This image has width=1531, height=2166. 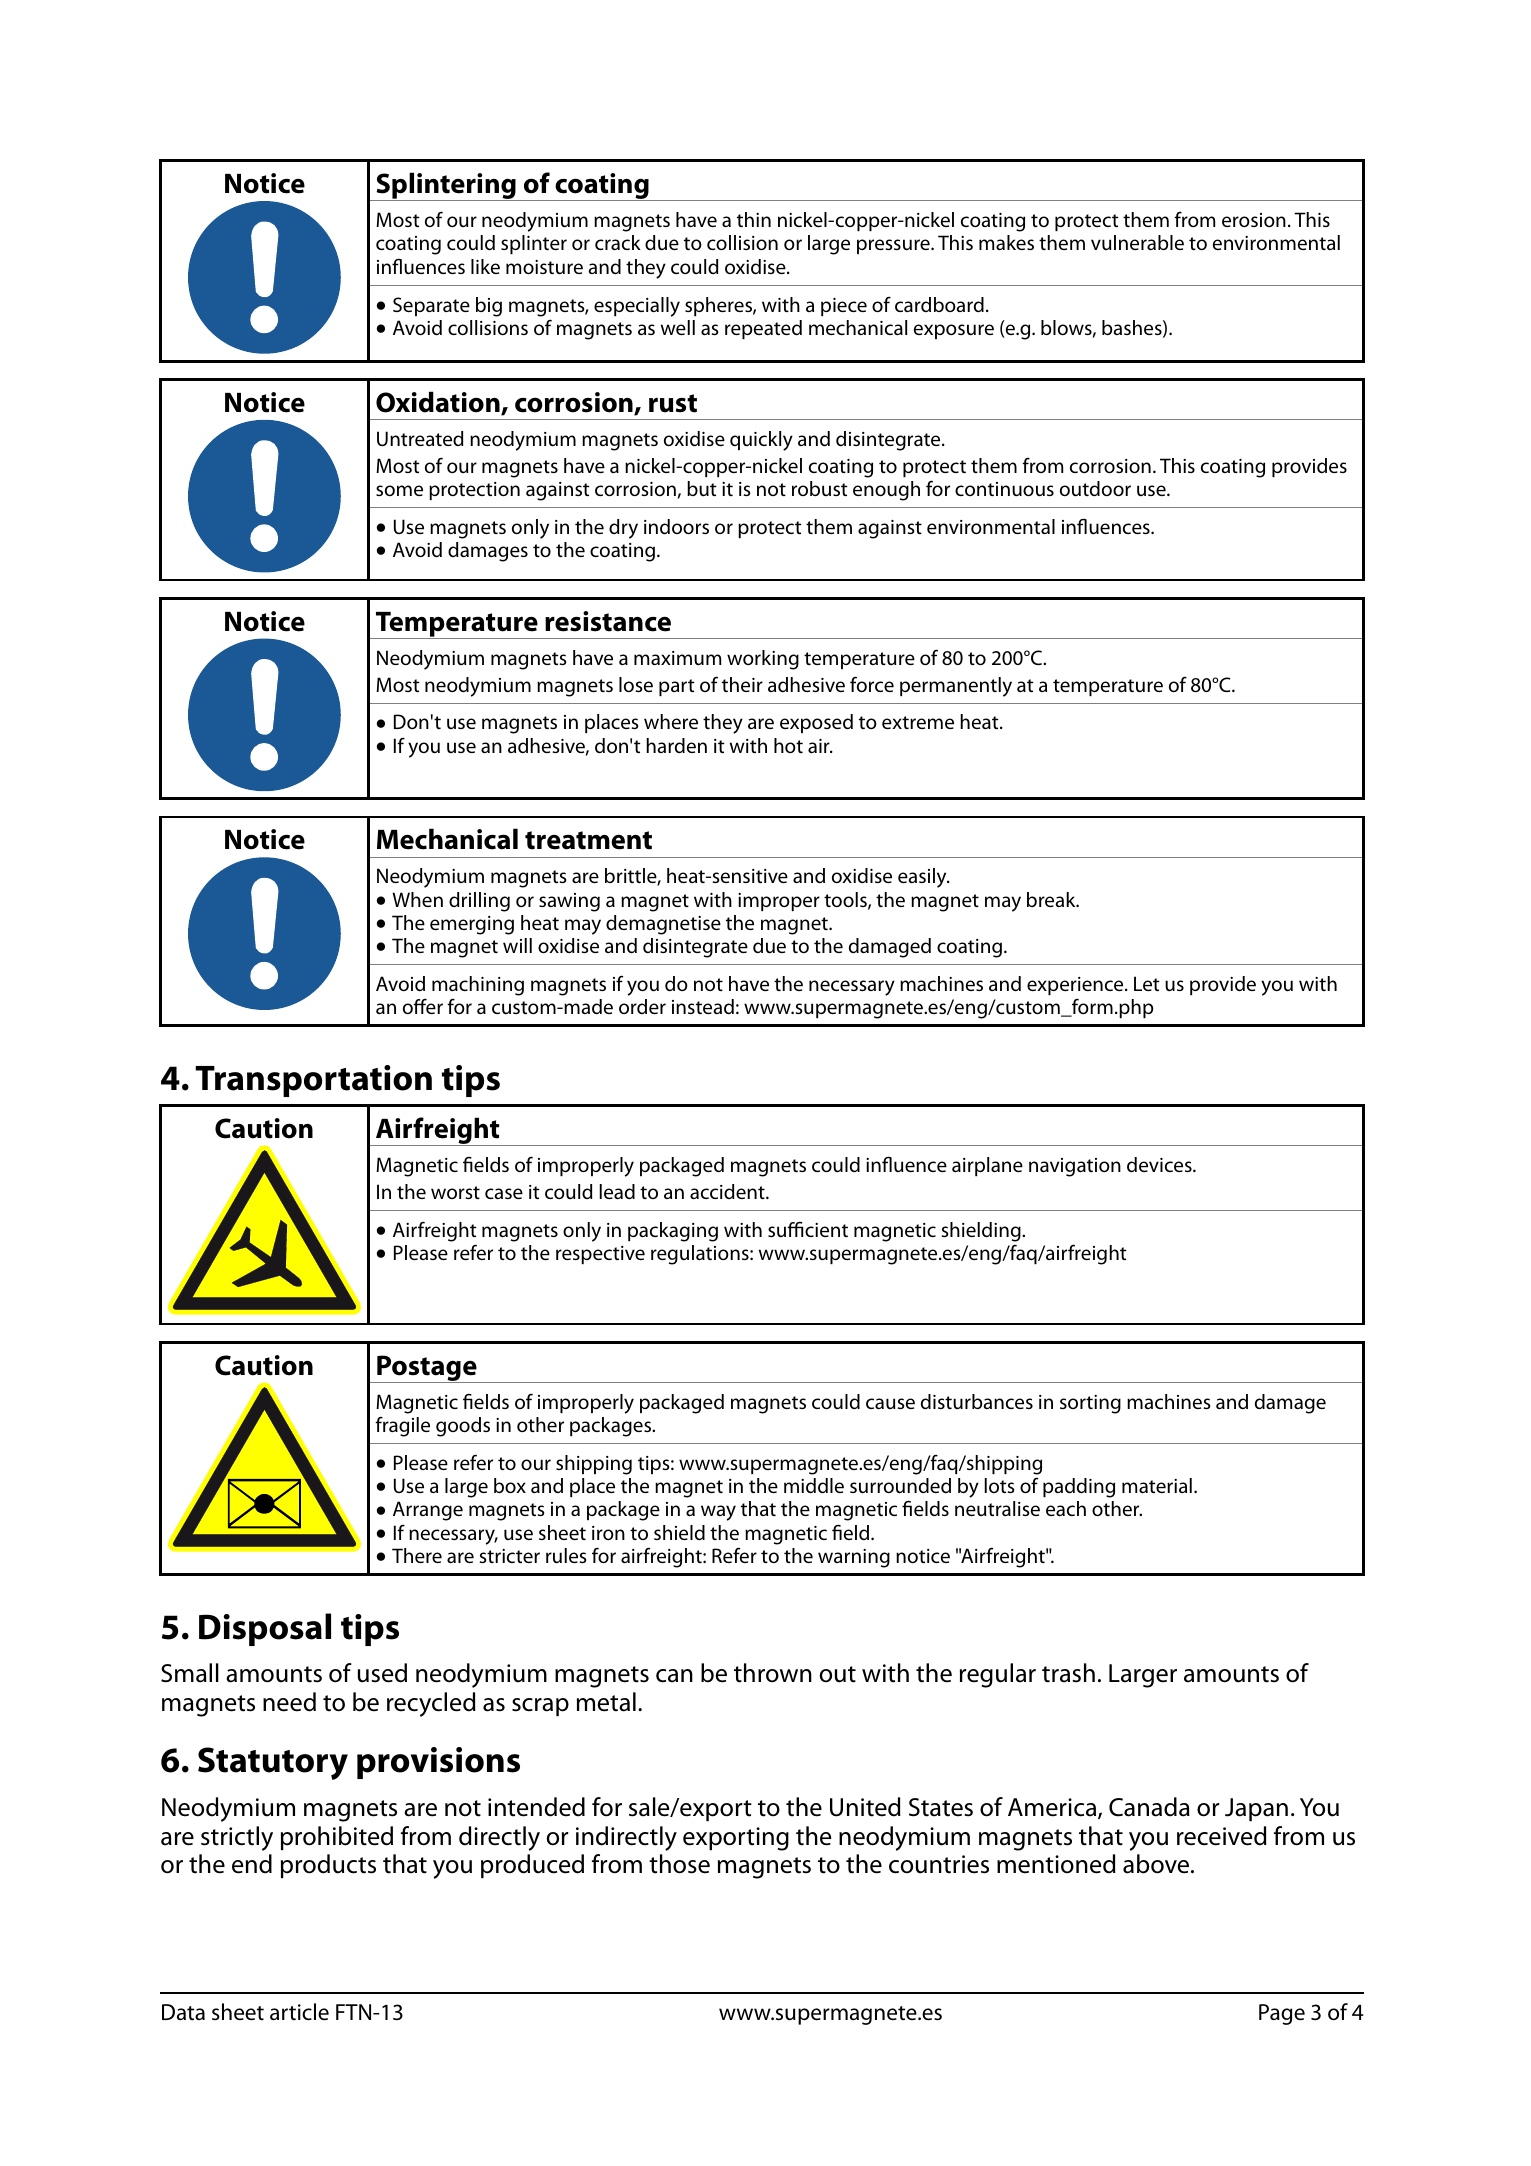 What do you see at coordinates (718, 1513) in the image?
I see `way` at bounding box center [718, 1513].
